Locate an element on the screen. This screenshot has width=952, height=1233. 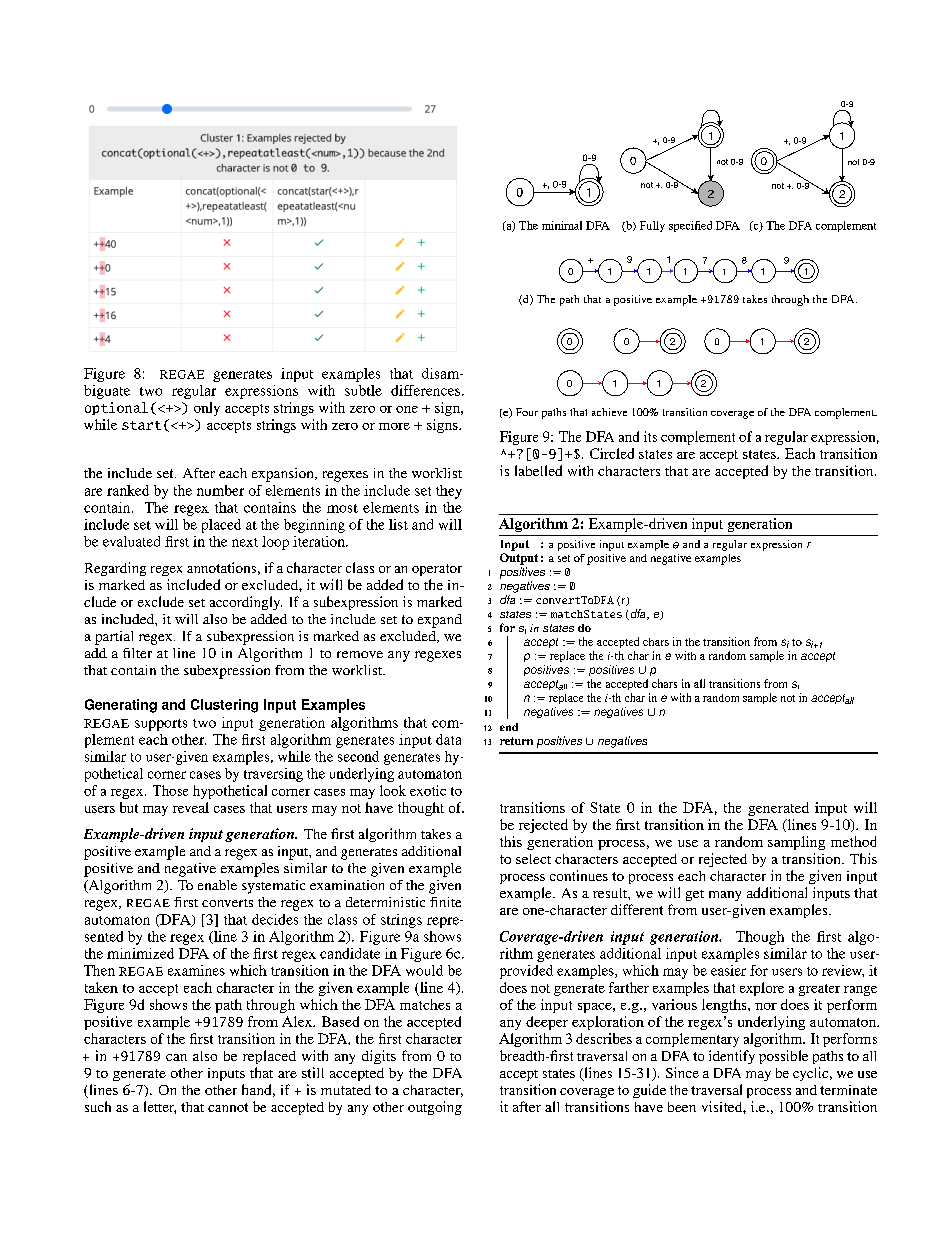
finite is located at coordinates (445, 902).
